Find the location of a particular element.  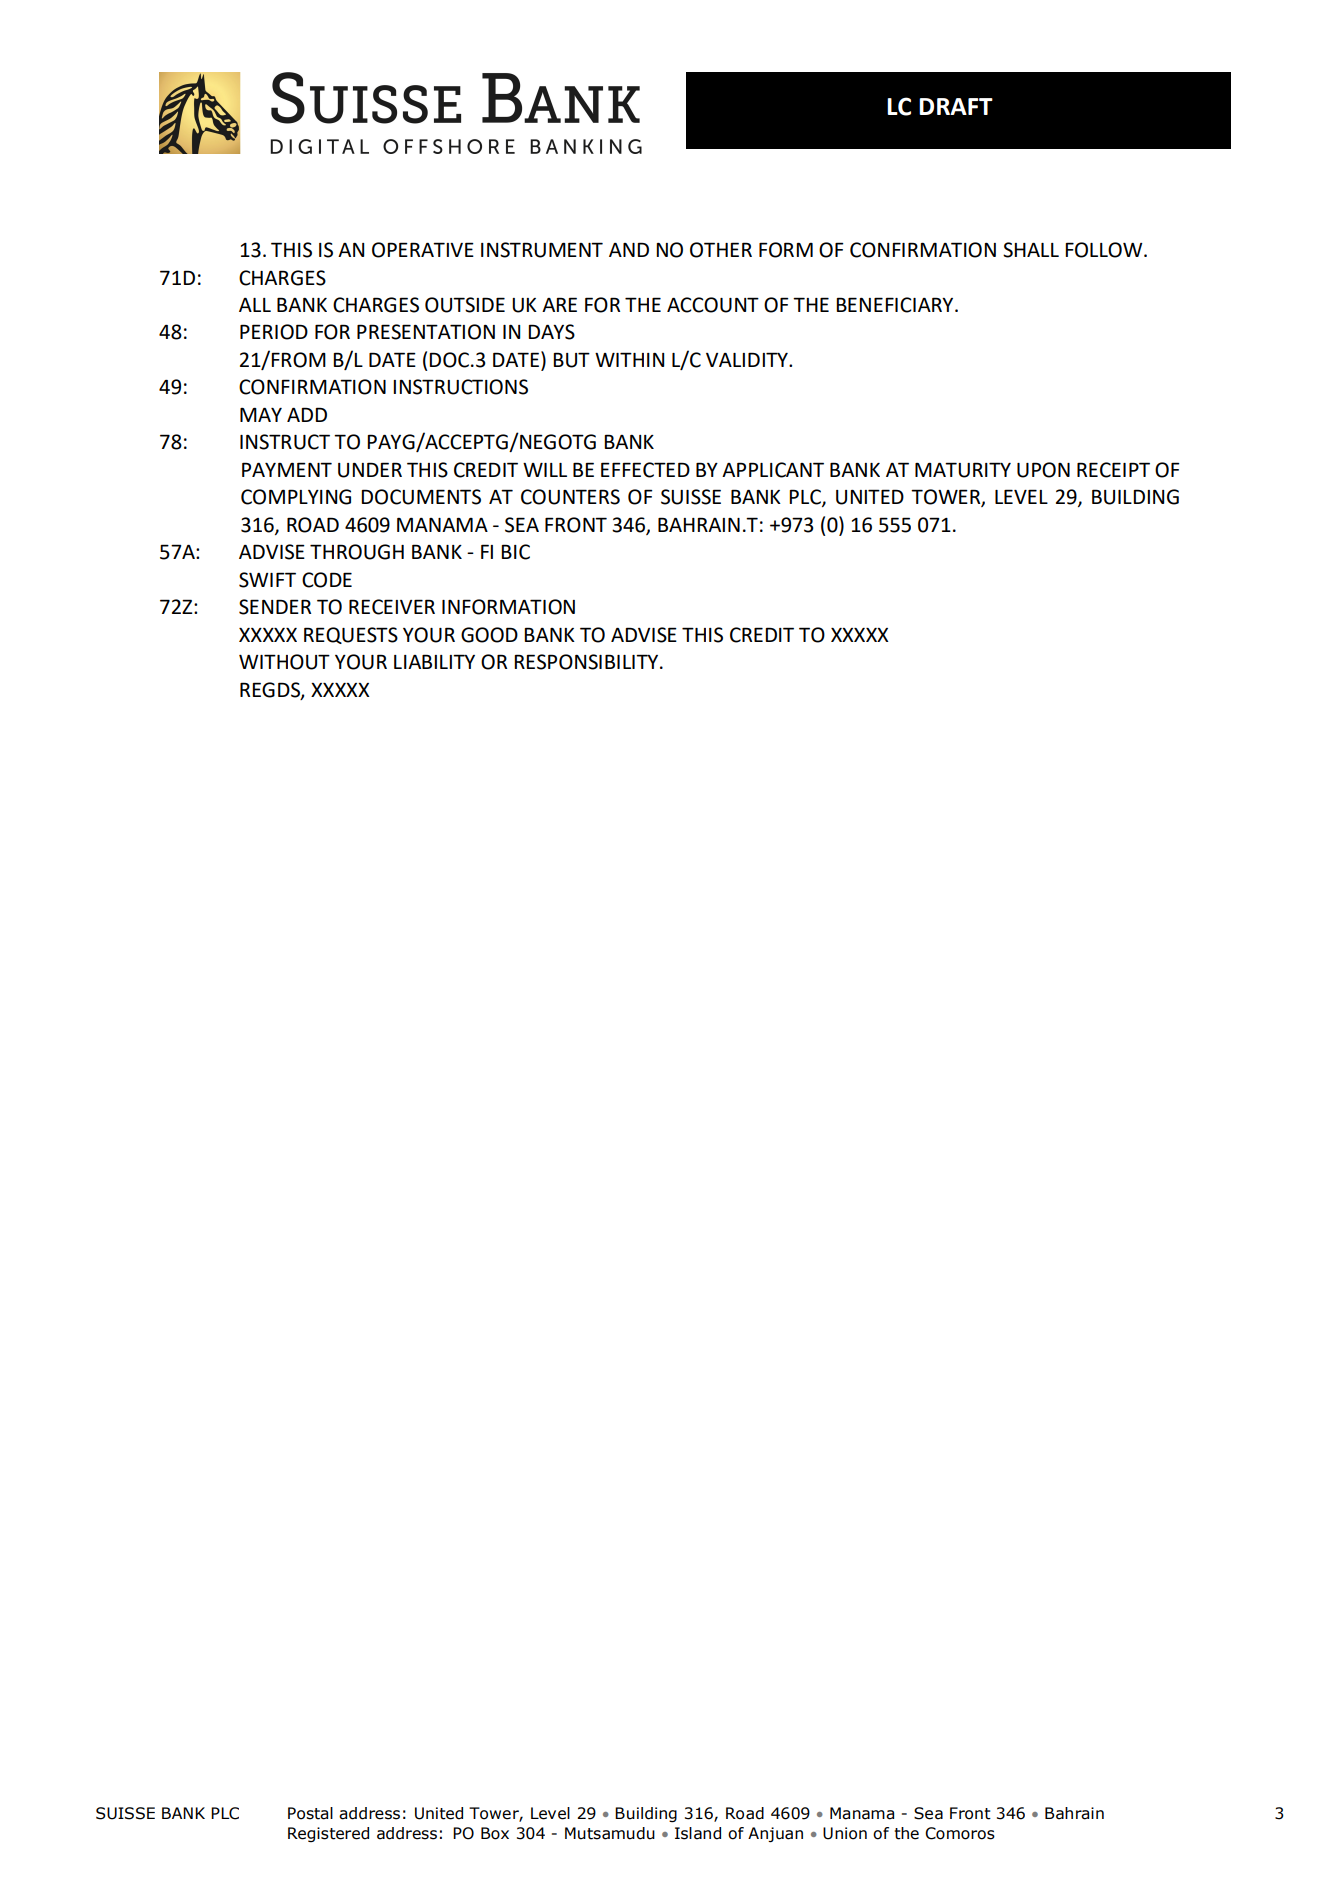

WITHOUT is located at coordinates (284, 662).
